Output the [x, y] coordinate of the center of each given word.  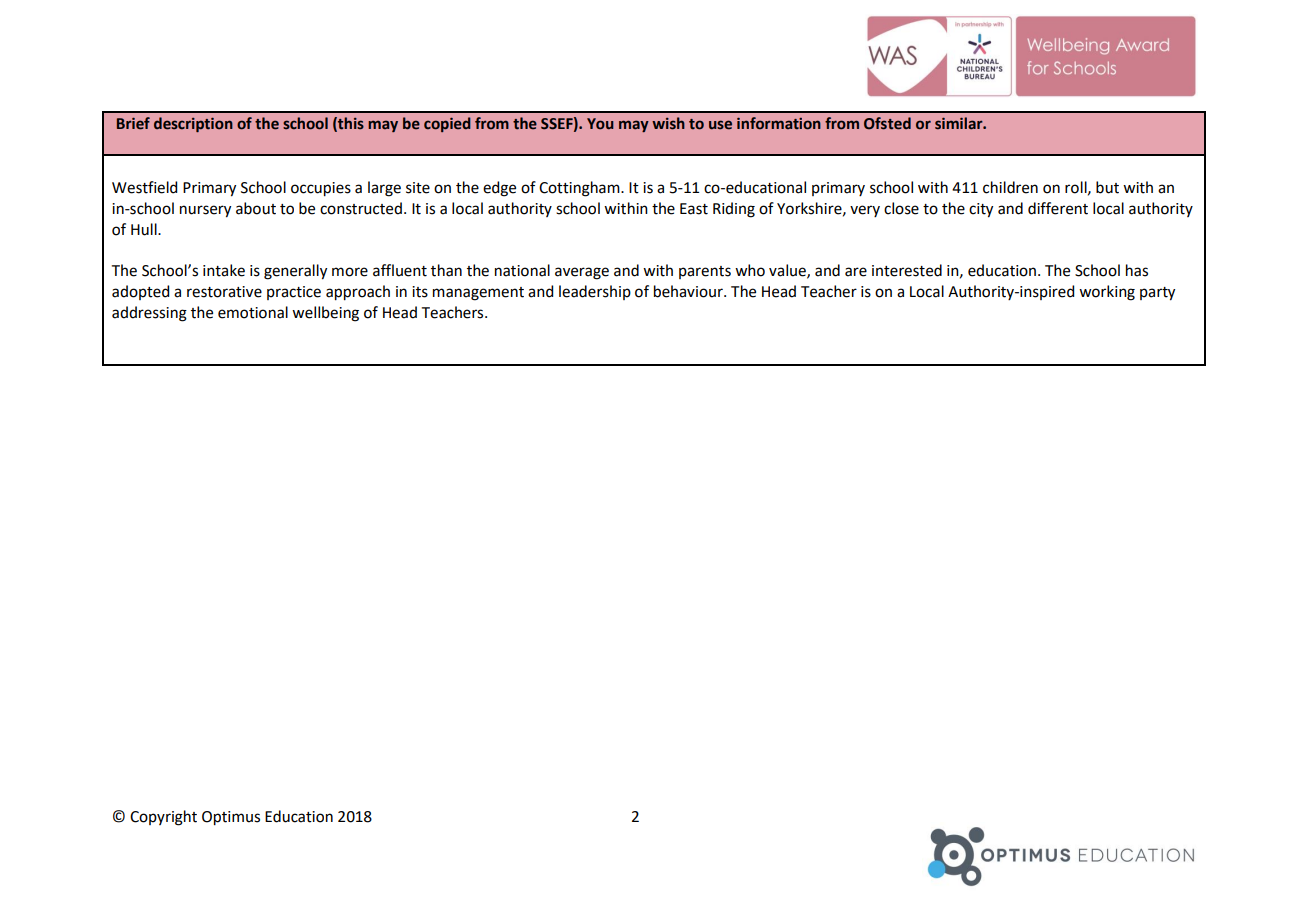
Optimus [231, 818]
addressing [149, 314]
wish [668, 123]
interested [907, 270]
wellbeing [325, 314]
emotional [253, 312]
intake [224, 270]
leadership [595, 292]
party [1157, 294]
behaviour [689, 291]
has [1137, 270]
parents [705, 272]
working [1107, 293]
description [193, 124]
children [1010, 187]
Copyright [163, 818]
